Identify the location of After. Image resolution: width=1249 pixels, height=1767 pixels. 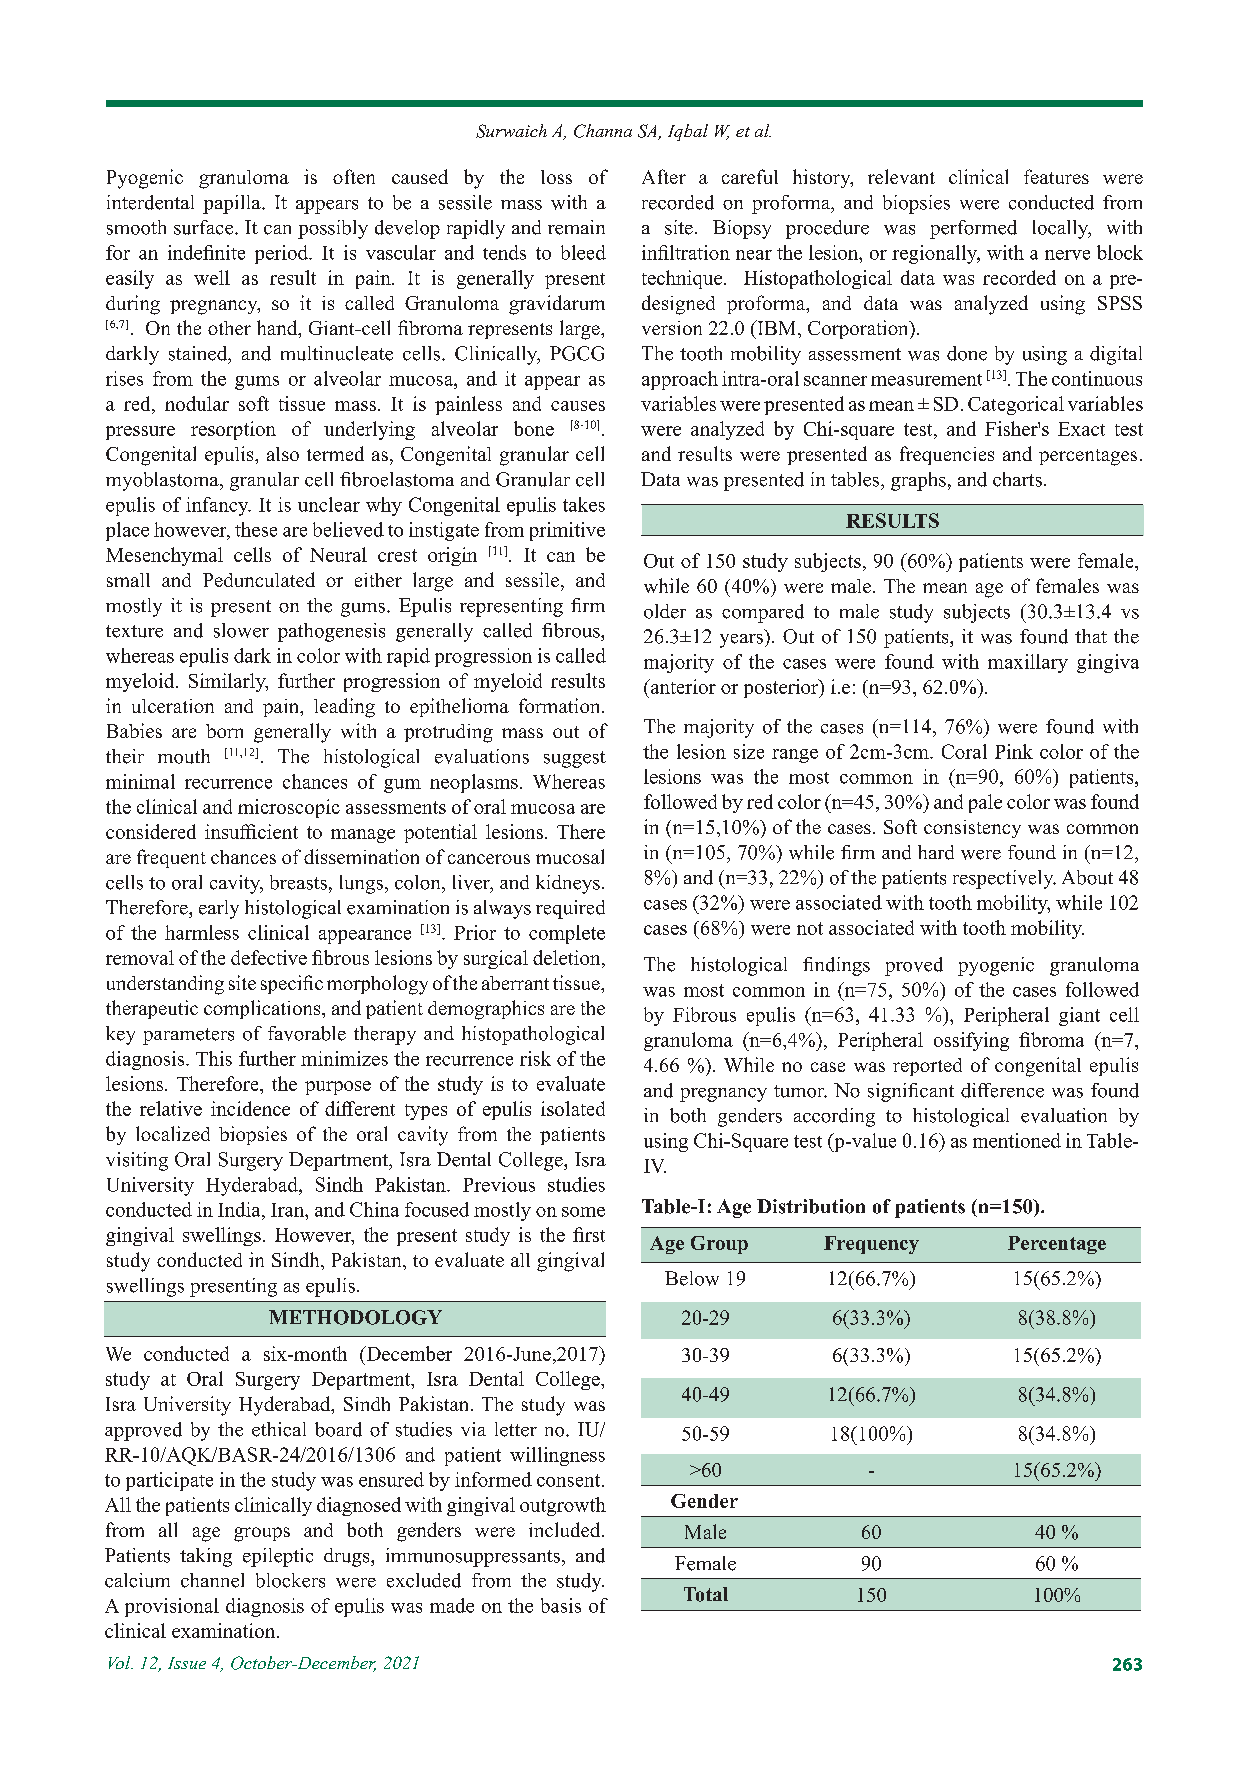
(664, 176).
